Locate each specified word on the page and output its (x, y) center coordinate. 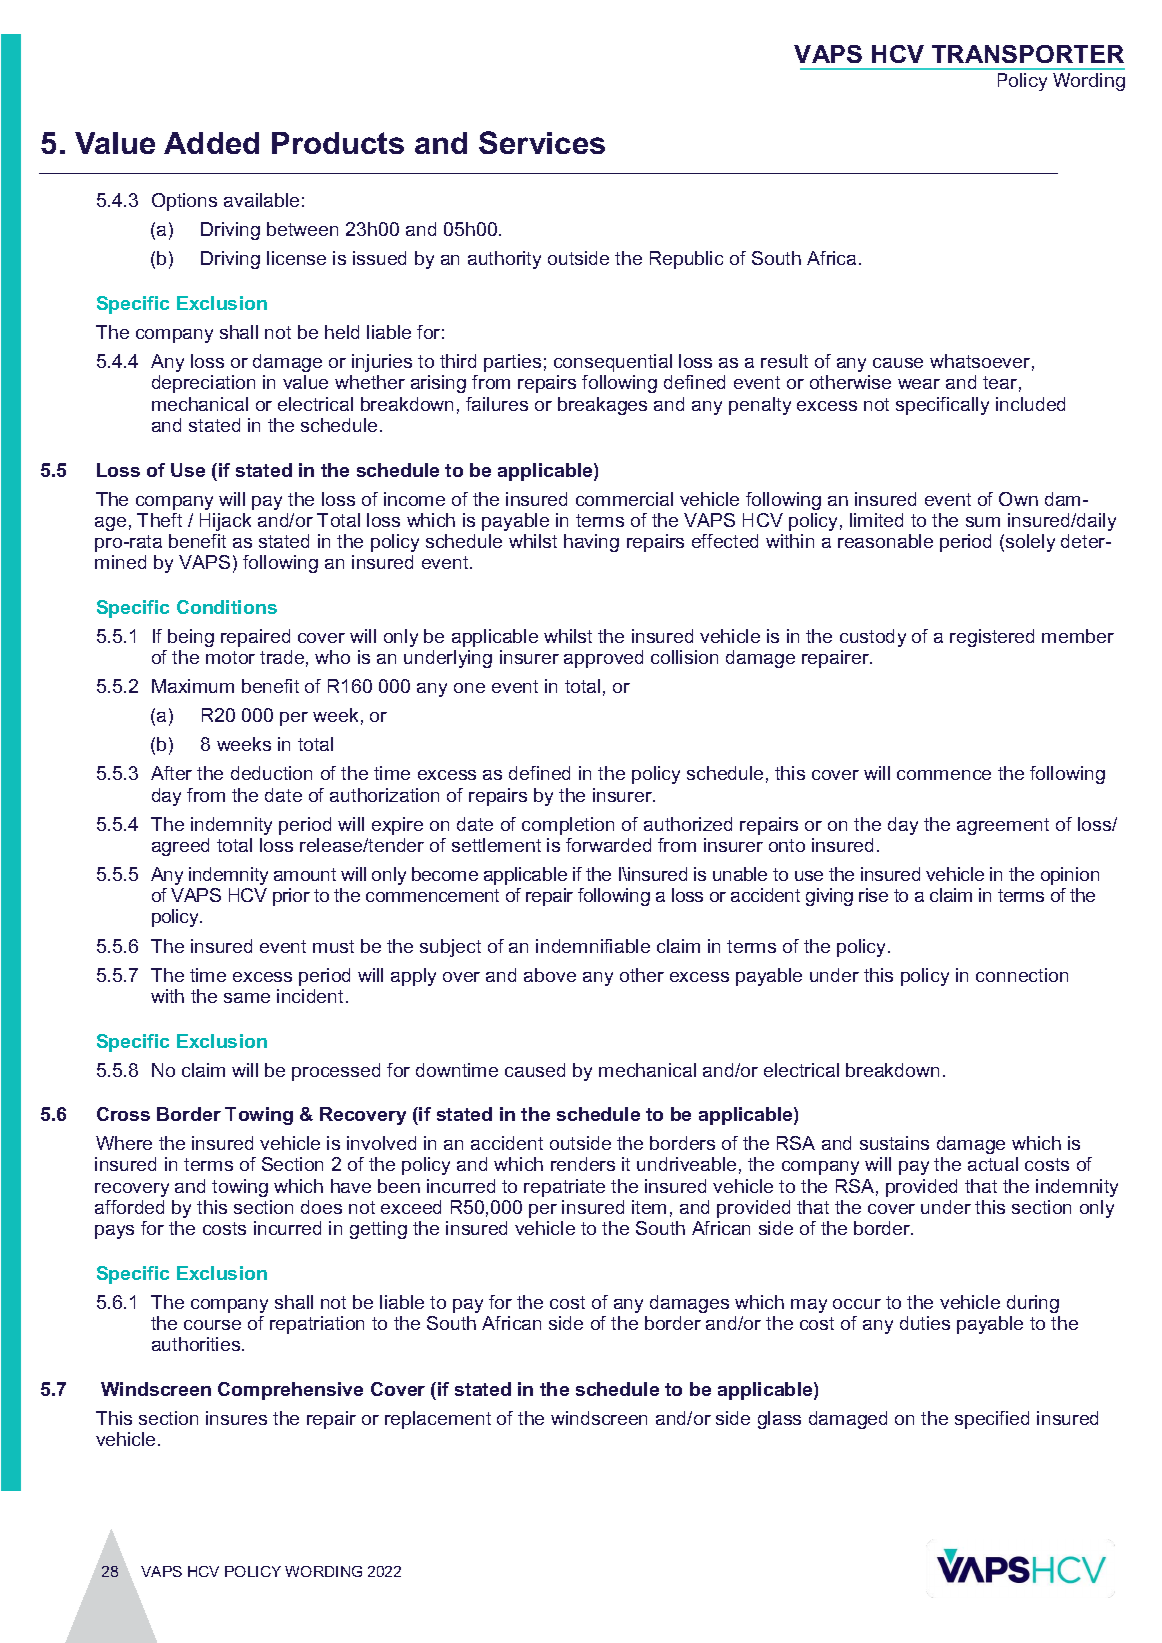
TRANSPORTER (1028, 54)
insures (236, 1418)
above (550, 975)
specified (992, 1420)
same (247, 998)
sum (983, 522)
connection (1022, 975)
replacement (438, 1420)
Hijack (225, 522)
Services (542, 142)
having (591, 543)
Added (211, 143)
